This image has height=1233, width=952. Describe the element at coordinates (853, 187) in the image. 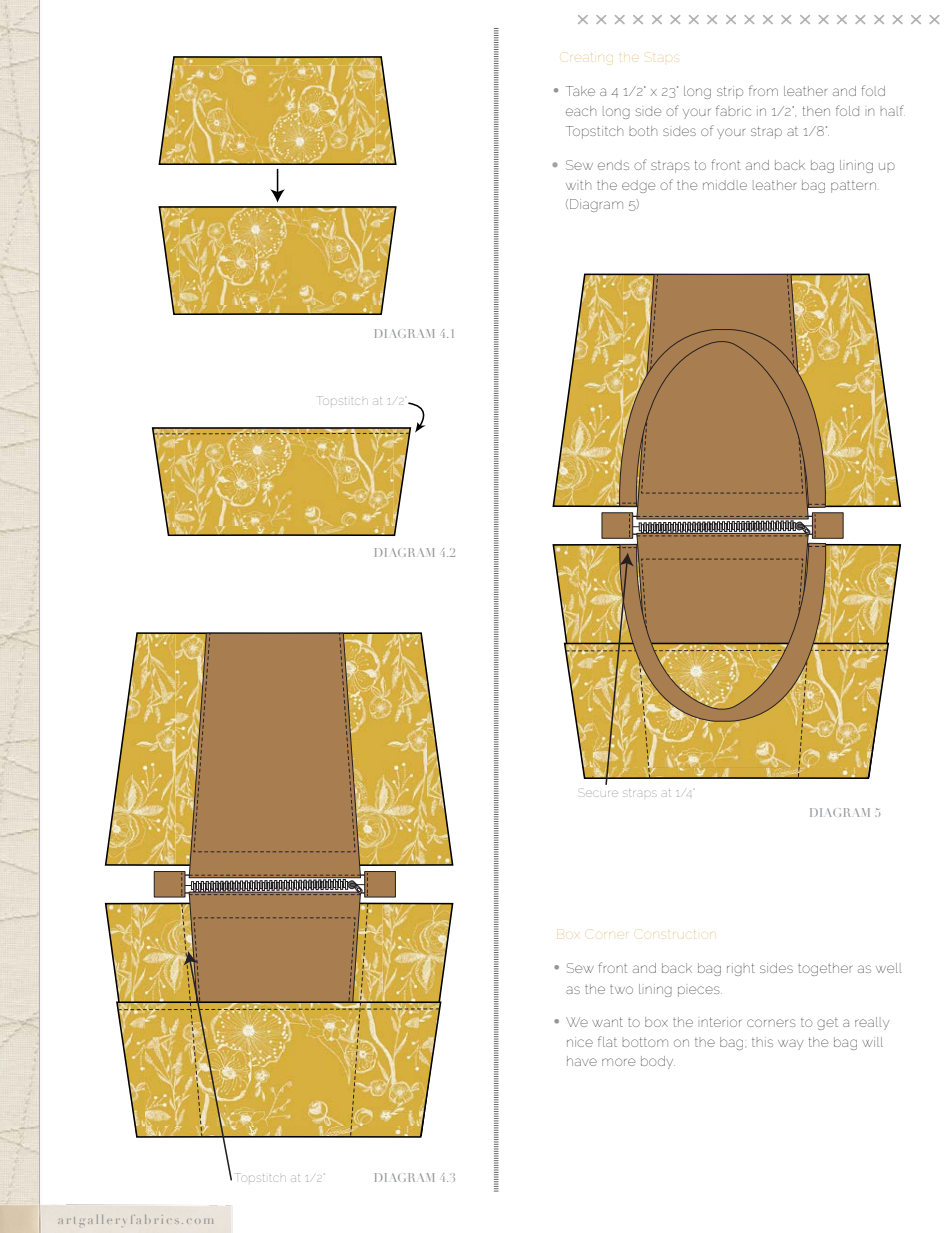

I see `pattern` at that location.
